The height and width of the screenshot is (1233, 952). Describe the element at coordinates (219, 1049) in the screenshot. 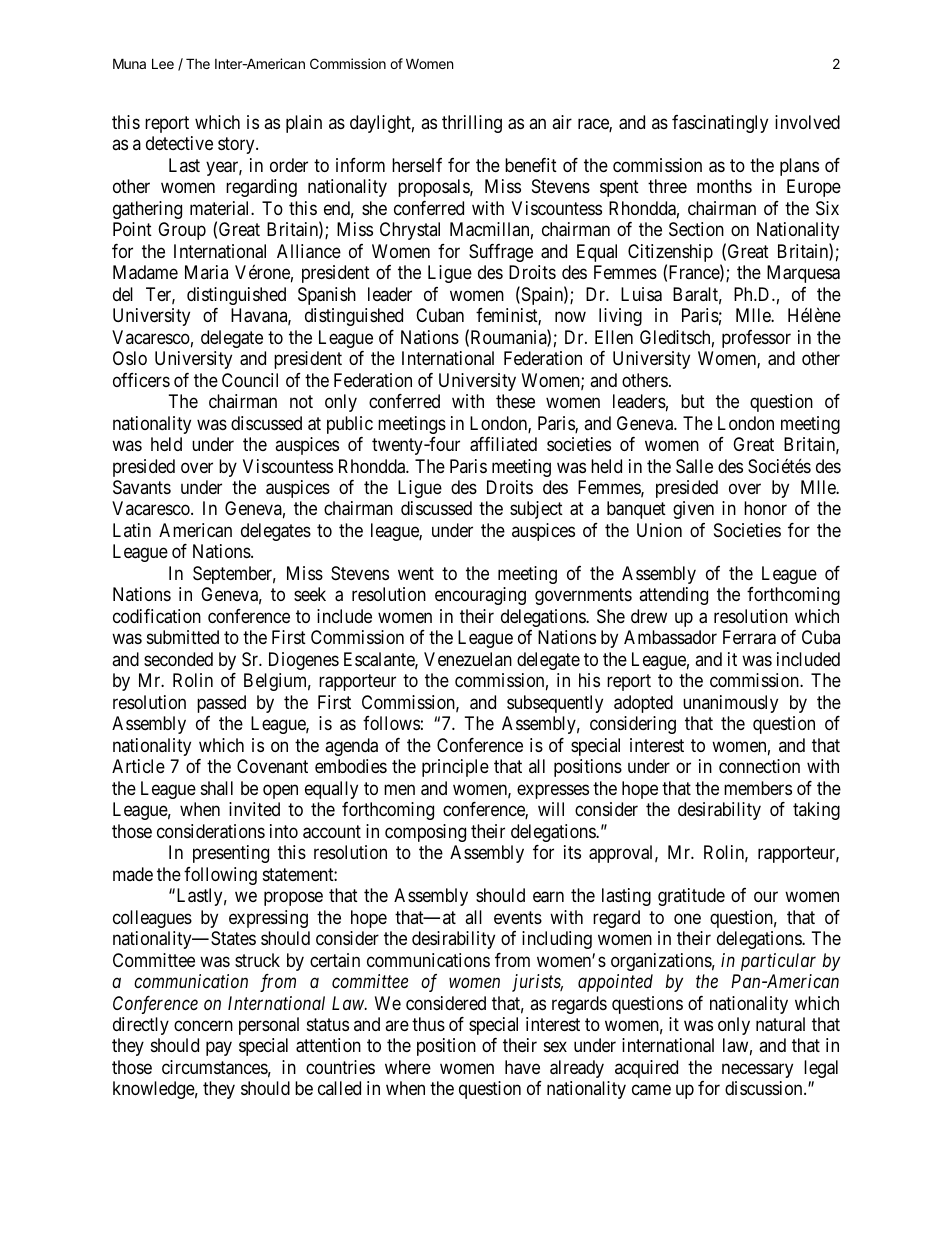

I see `pay` at that location.
